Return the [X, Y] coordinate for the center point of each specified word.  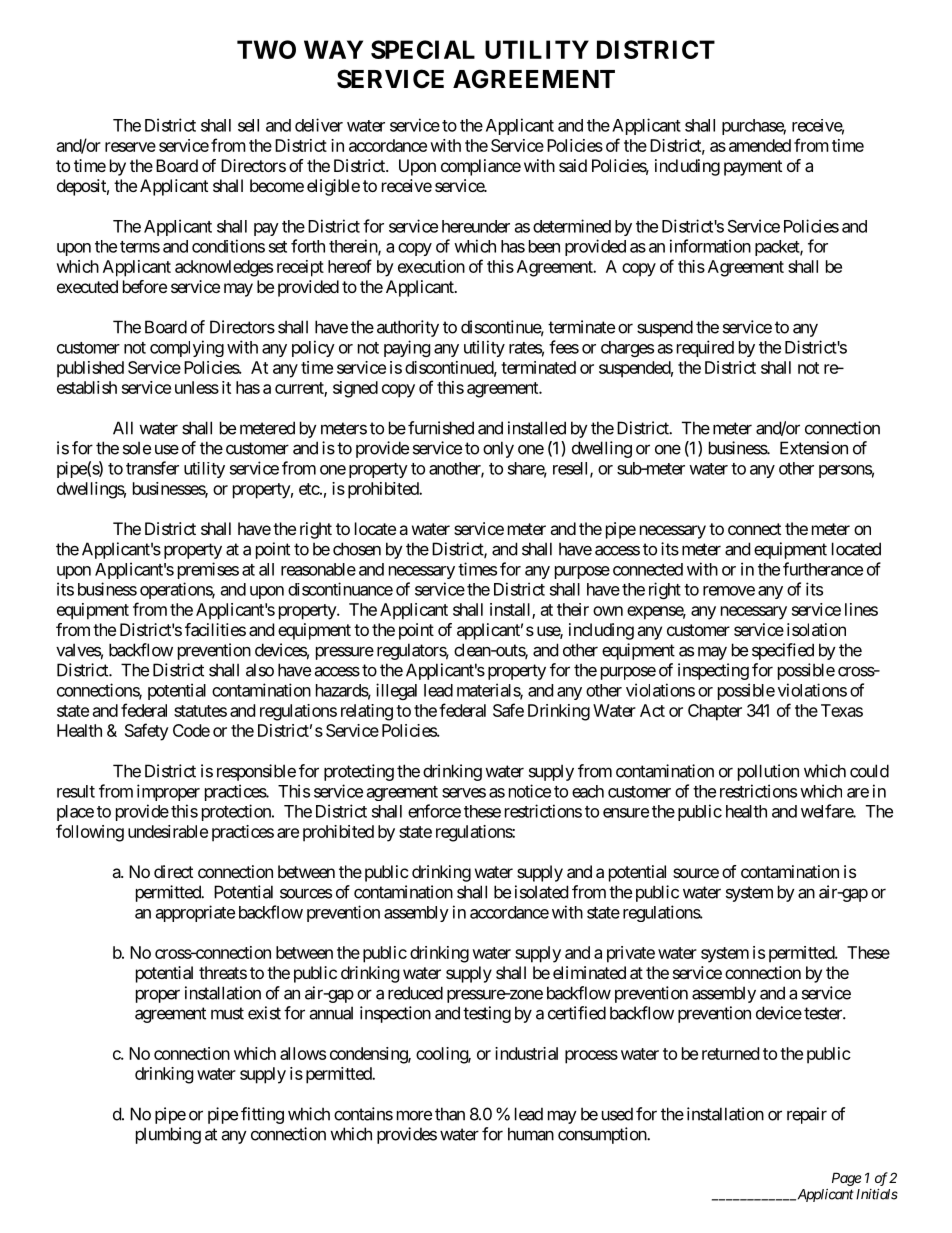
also [260, 670]
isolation [816, 629]
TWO [266, 49]
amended [760, 145]
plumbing [168, 1135]
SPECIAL [423, 49]
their [573, 609]
